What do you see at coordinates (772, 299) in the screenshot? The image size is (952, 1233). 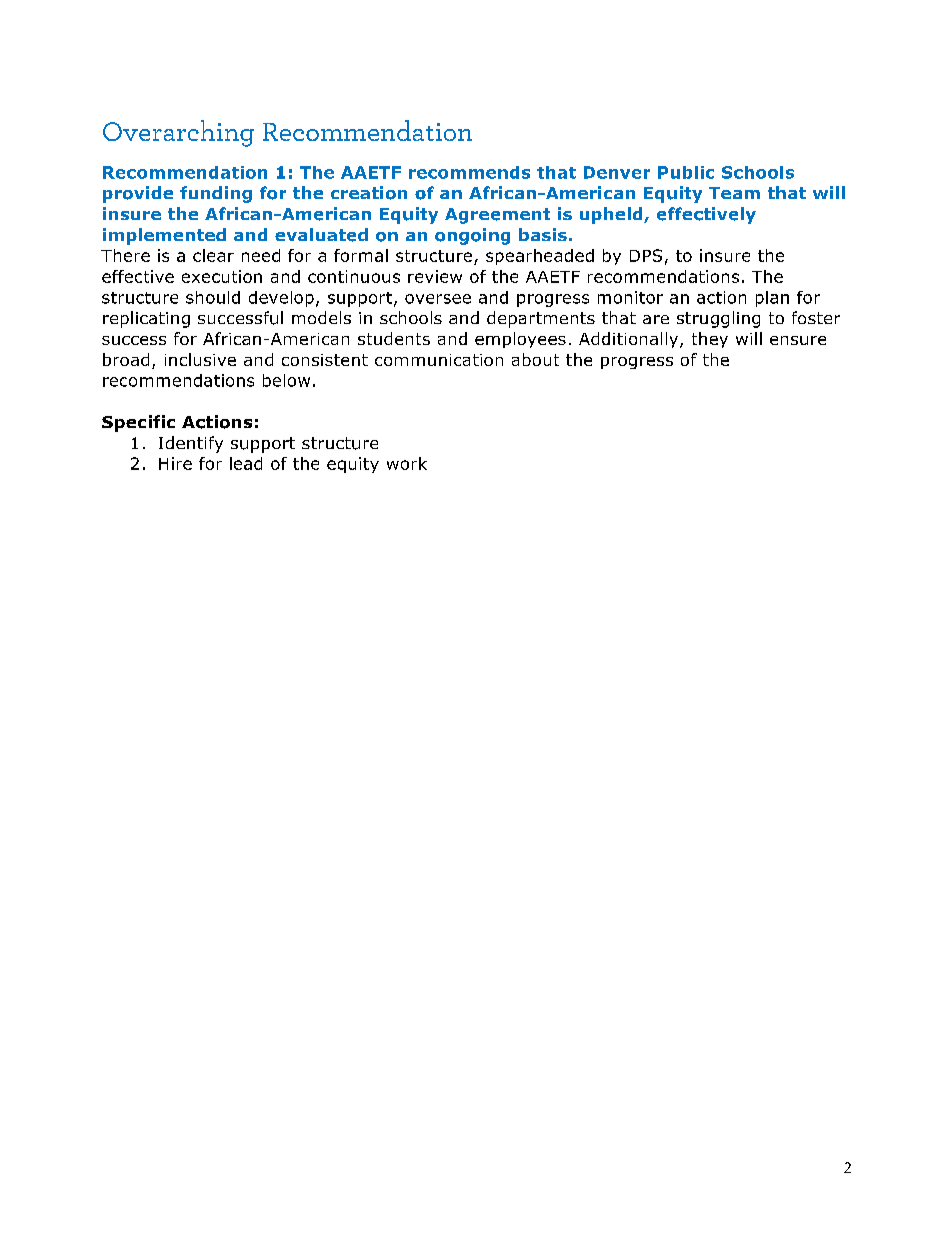 I see `plan` at bounding box center [772, 299].
